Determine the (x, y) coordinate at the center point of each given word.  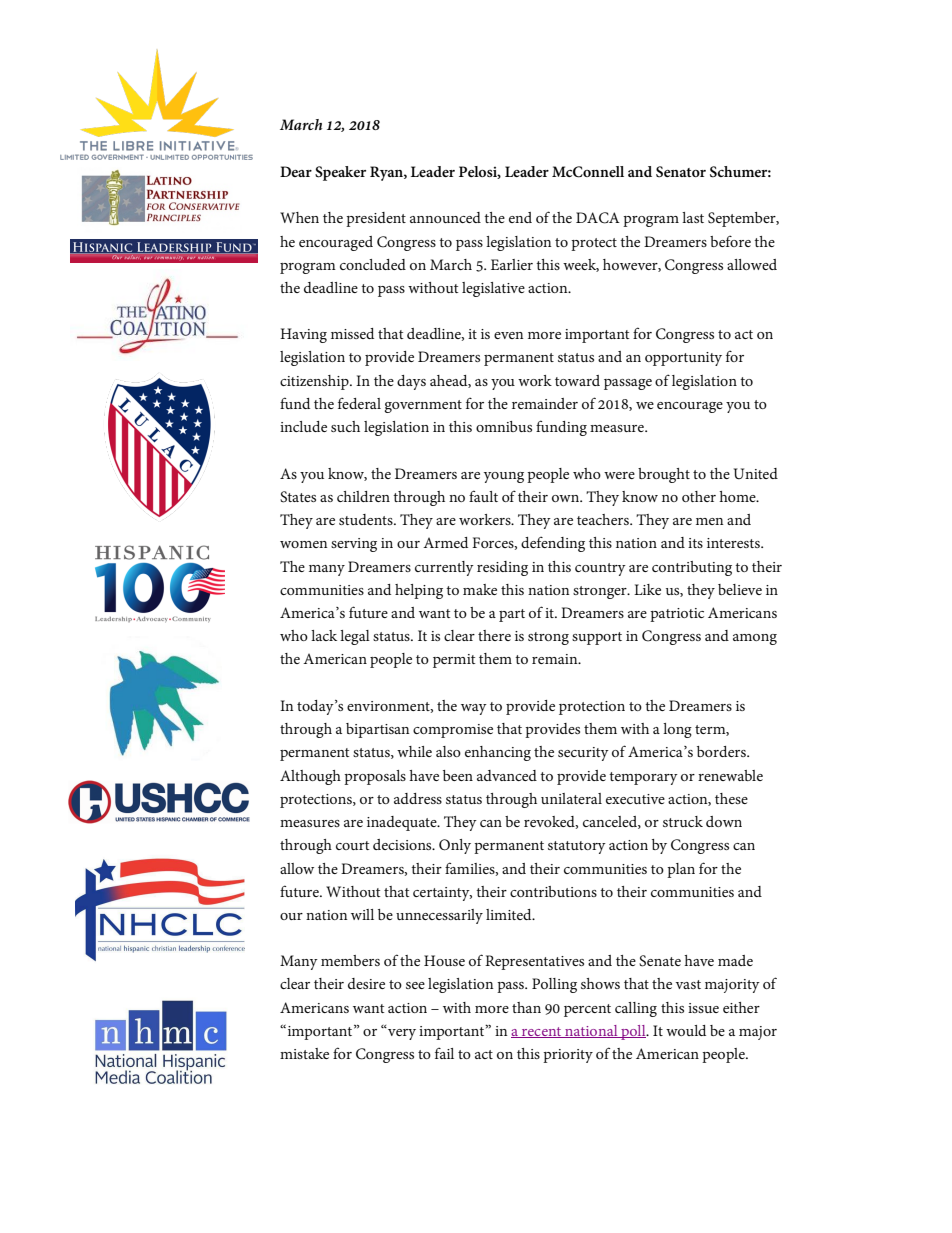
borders (722, 751)
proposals (375, 777)
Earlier (512, 264)
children (363, 496)
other (699, 496)
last (693, 217)
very (401, 1033)
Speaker (340, 173)
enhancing (498, 753)
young (504, 477)
